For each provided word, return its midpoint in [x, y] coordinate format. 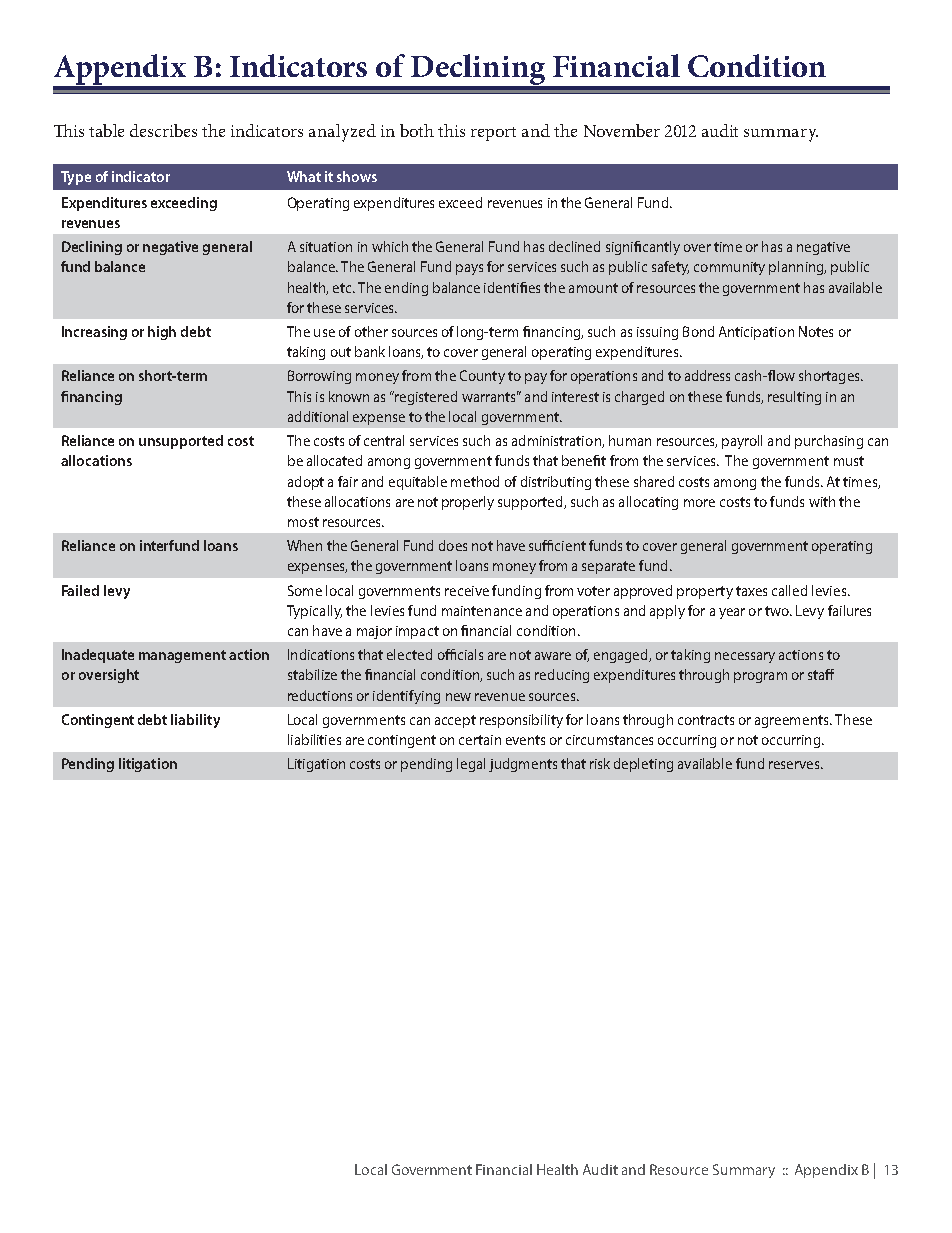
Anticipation [756, 333]
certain [480, 740]
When [304, 545]
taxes [751, 591]
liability [195, 721]
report [493, 134]
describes [163, 130]
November [622, 130]
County [482, 377]
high [162, 333]
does [453, 545]
